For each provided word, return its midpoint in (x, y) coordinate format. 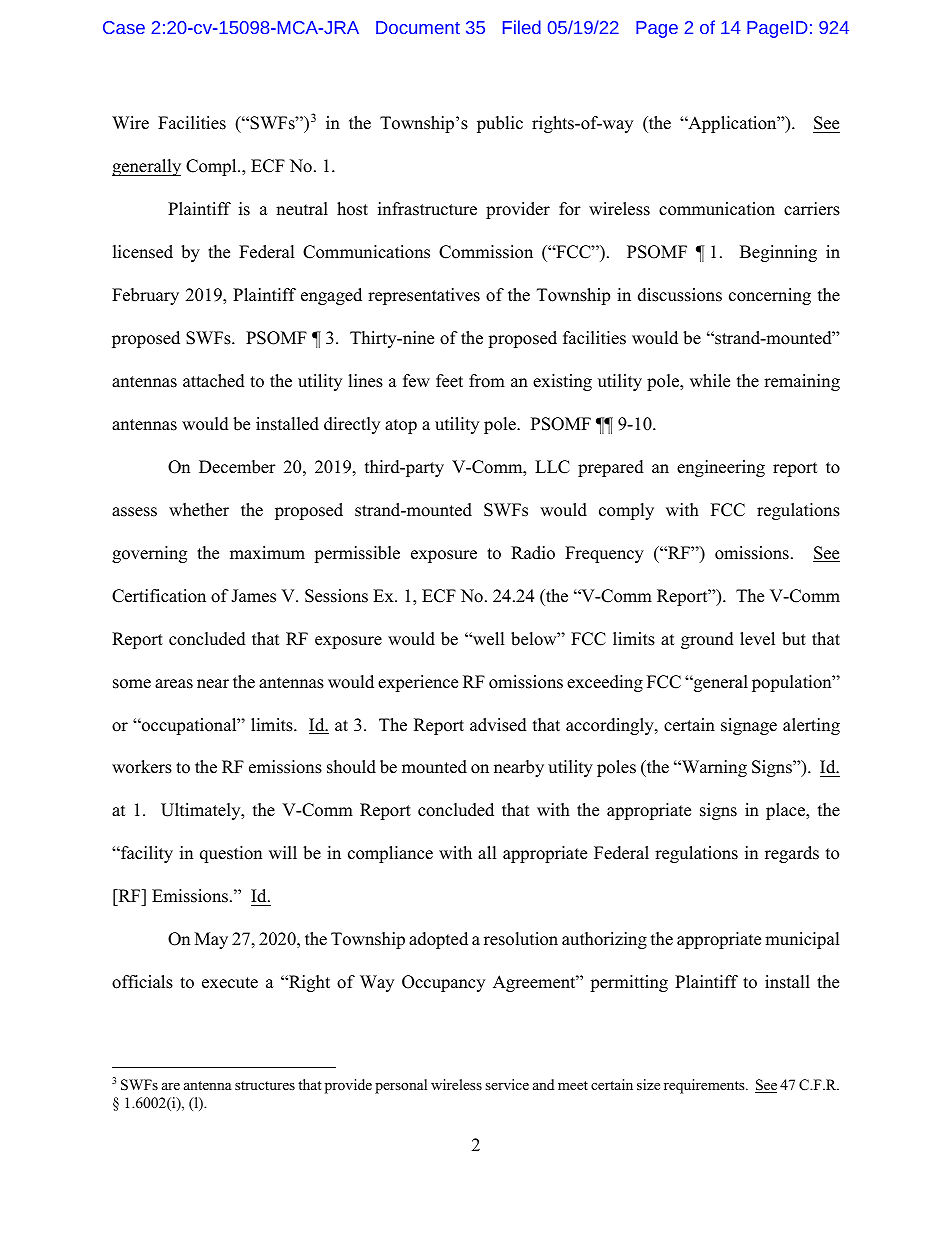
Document (418, 27)
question (231, 854)
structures (265, 1085)
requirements (705, 1086)
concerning (770, 296)
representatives (424, 296)
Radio (533, 553)
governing (149, 554)
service (507, 1084)
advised (498, 725)
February (145, 296)
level (757, 639)
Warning (713, 768)
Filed (522, 27)
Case (124, 27)
